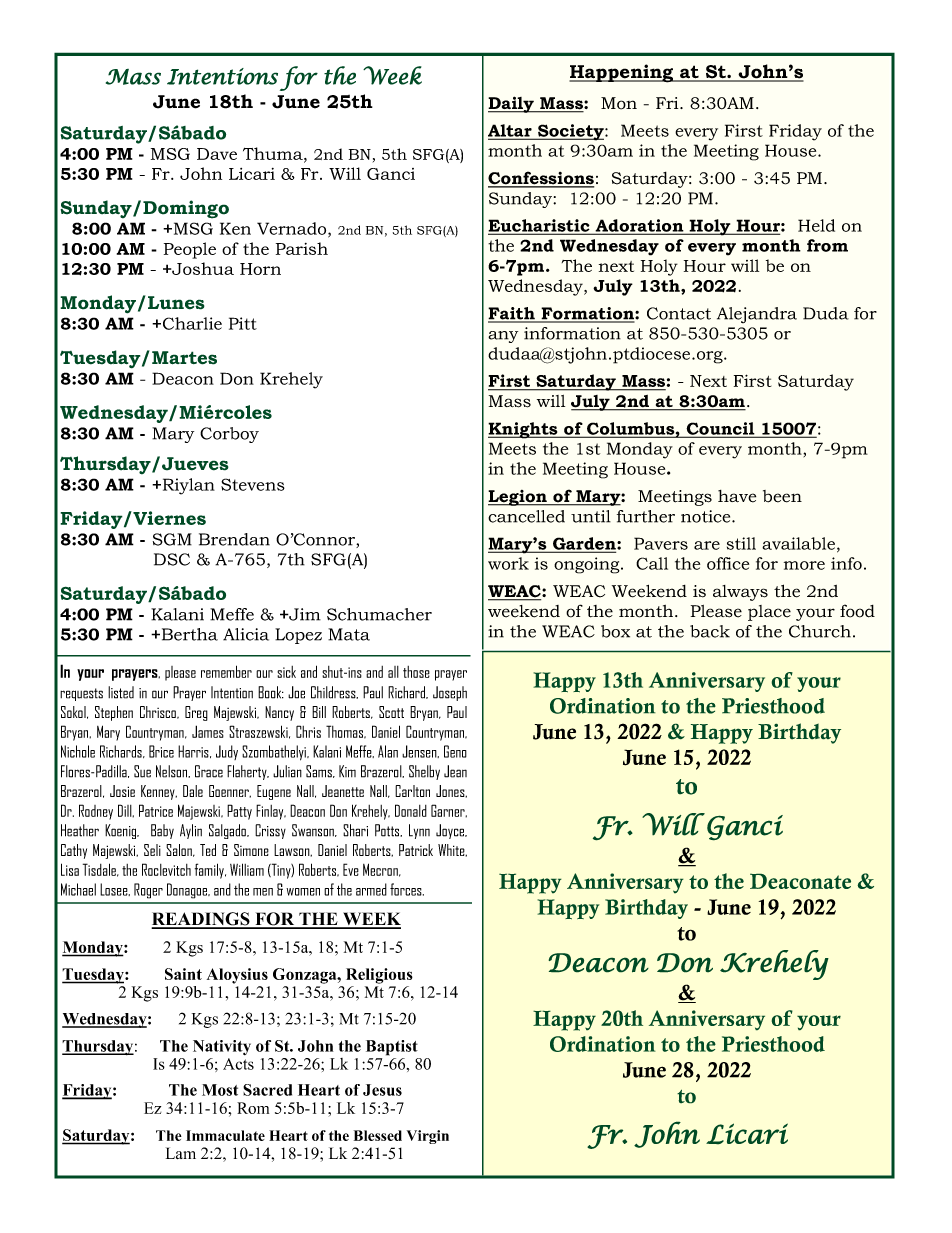 The width and height of the document is (952, 1233). I want to click on Lam, so click(181, 1153).
